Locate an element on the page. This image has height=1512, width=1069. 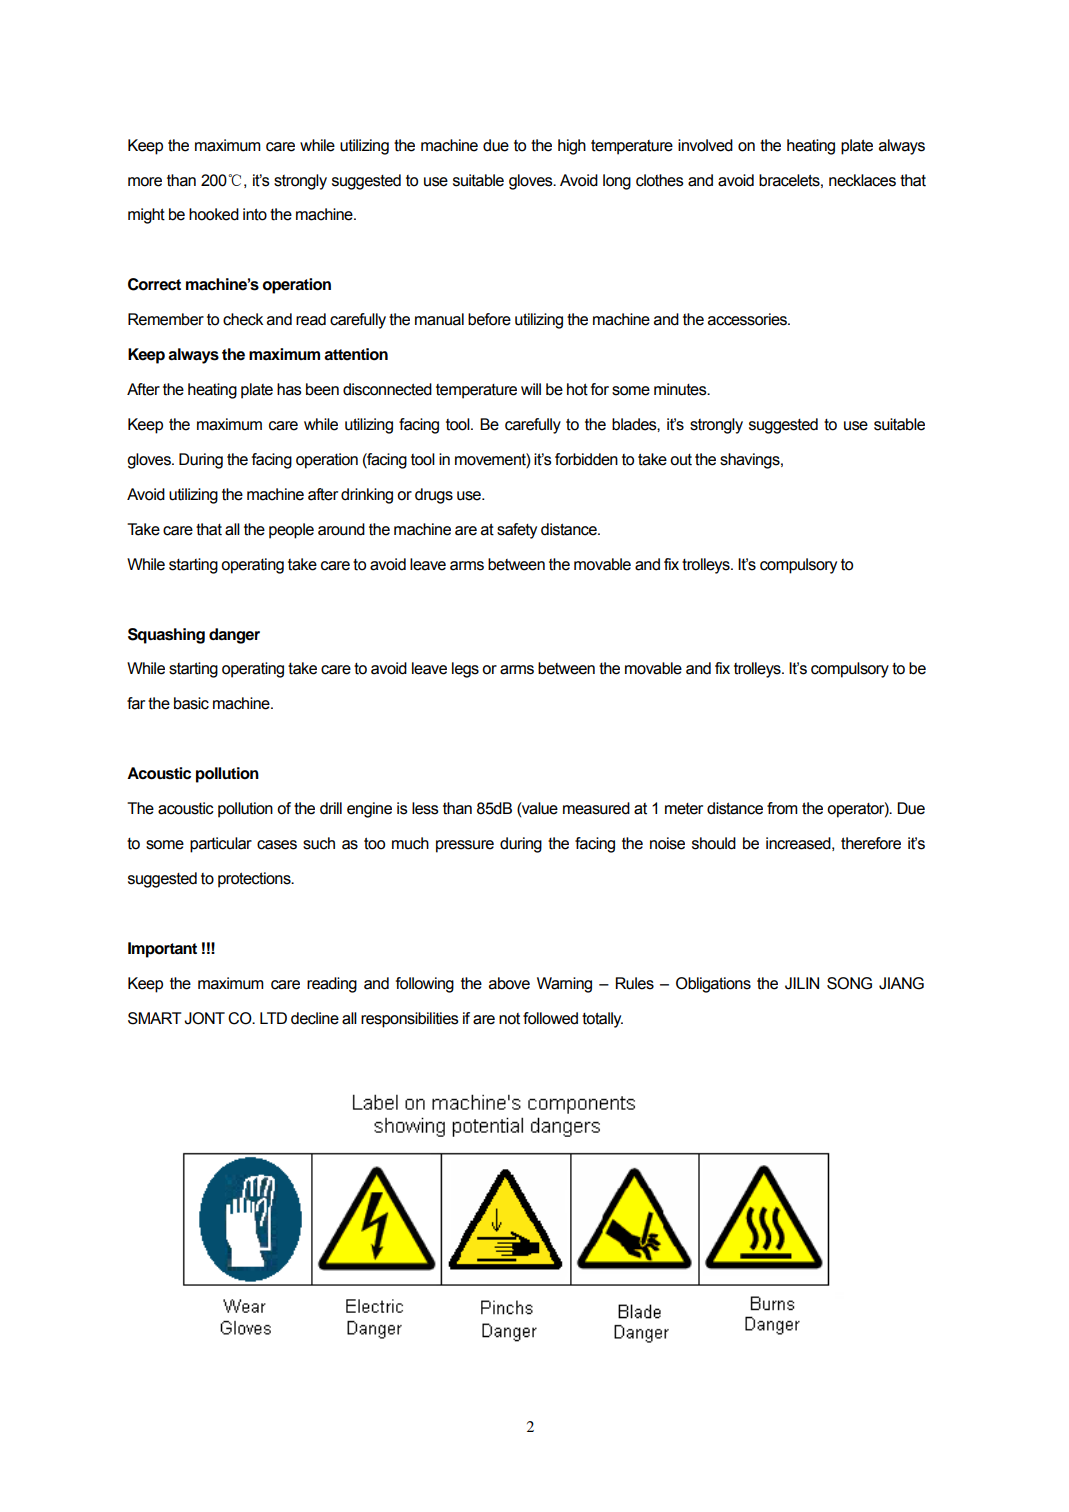
involved is located at coordinates (705, 145).
